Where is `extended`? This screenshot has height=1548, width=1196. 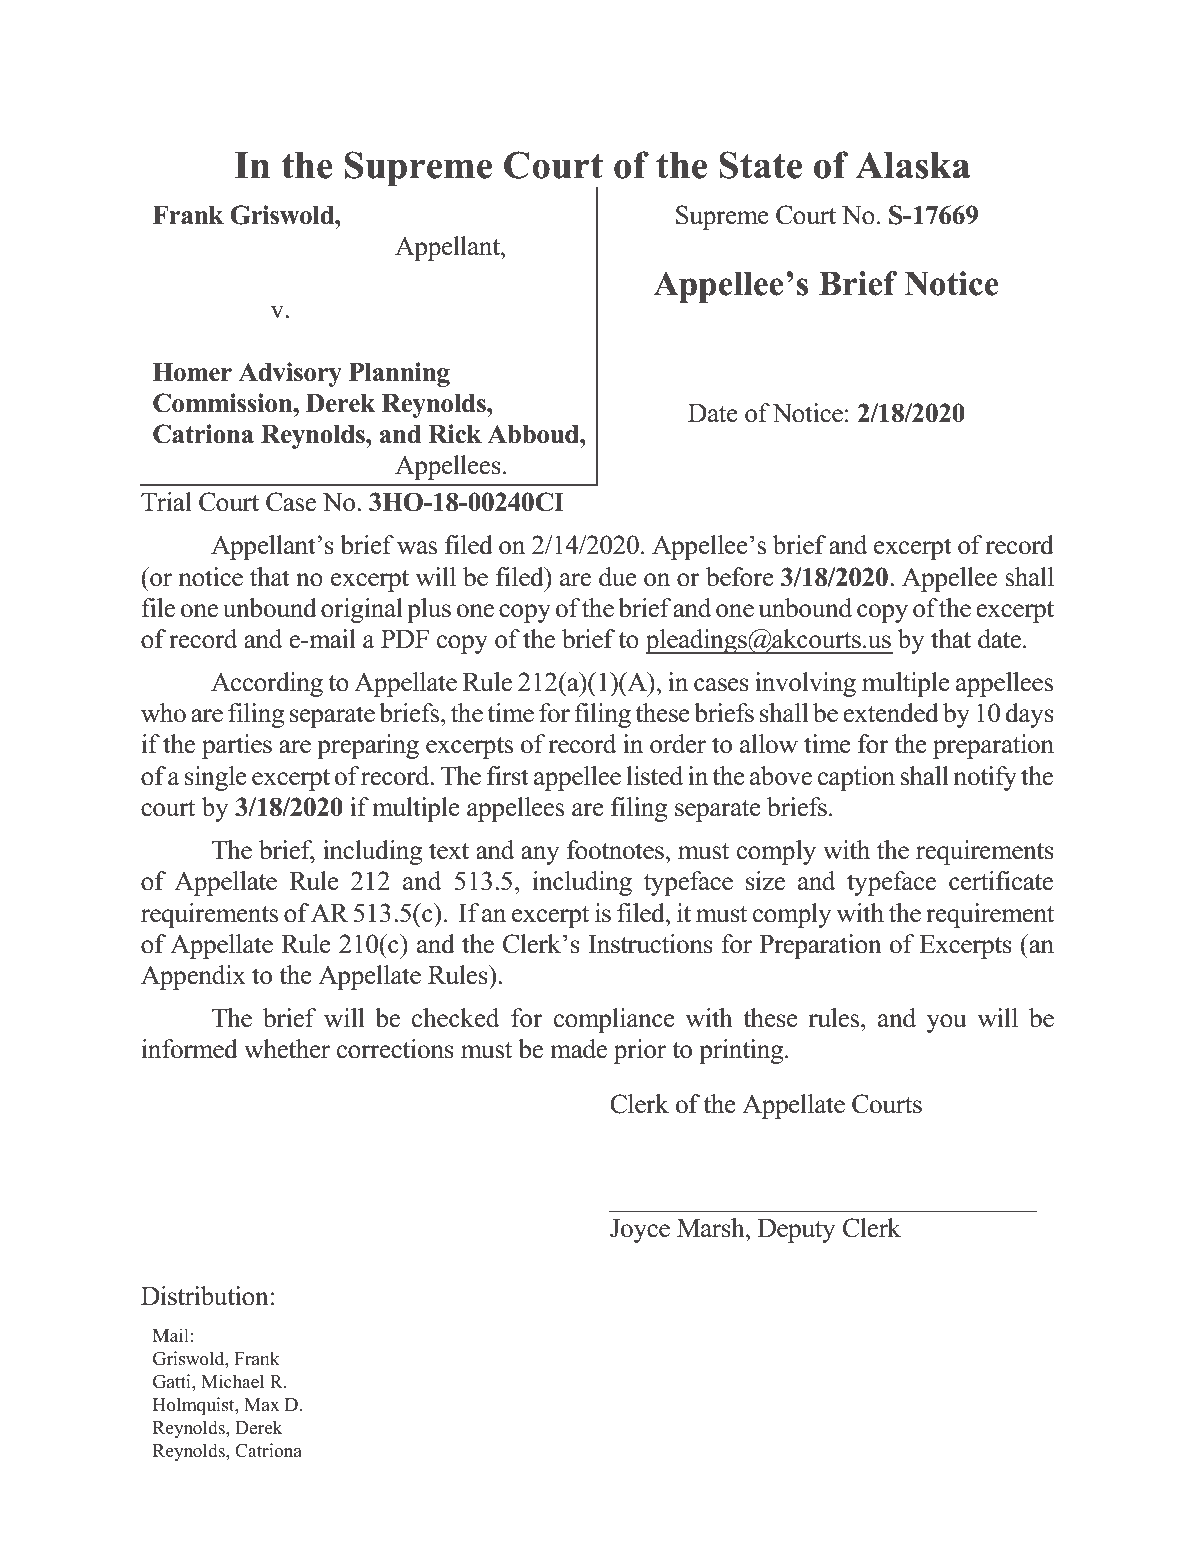 extended is located at coordinates (891, 713).
